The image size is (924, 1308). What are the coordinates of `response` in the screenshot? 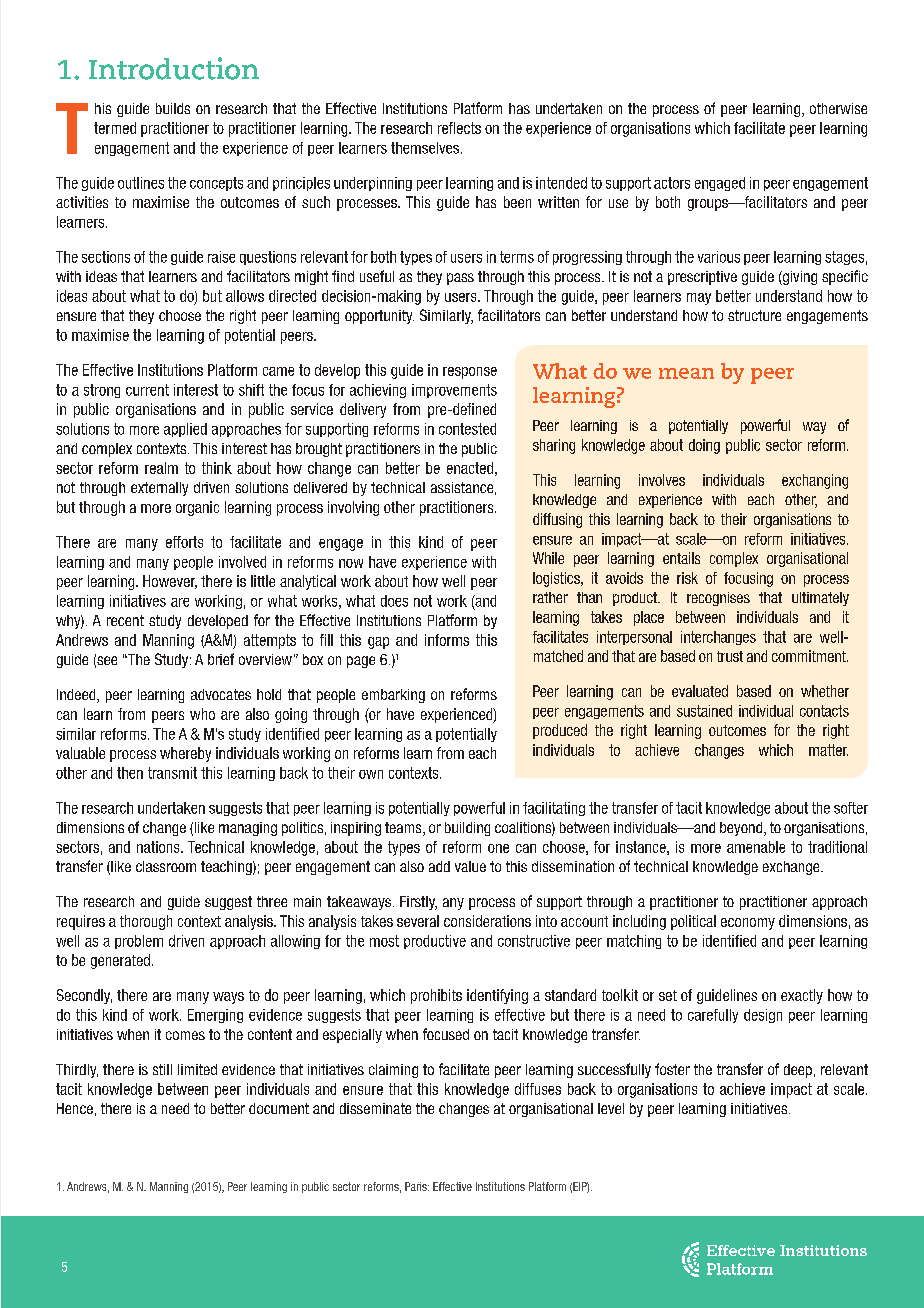 It's located at (470, 373).
